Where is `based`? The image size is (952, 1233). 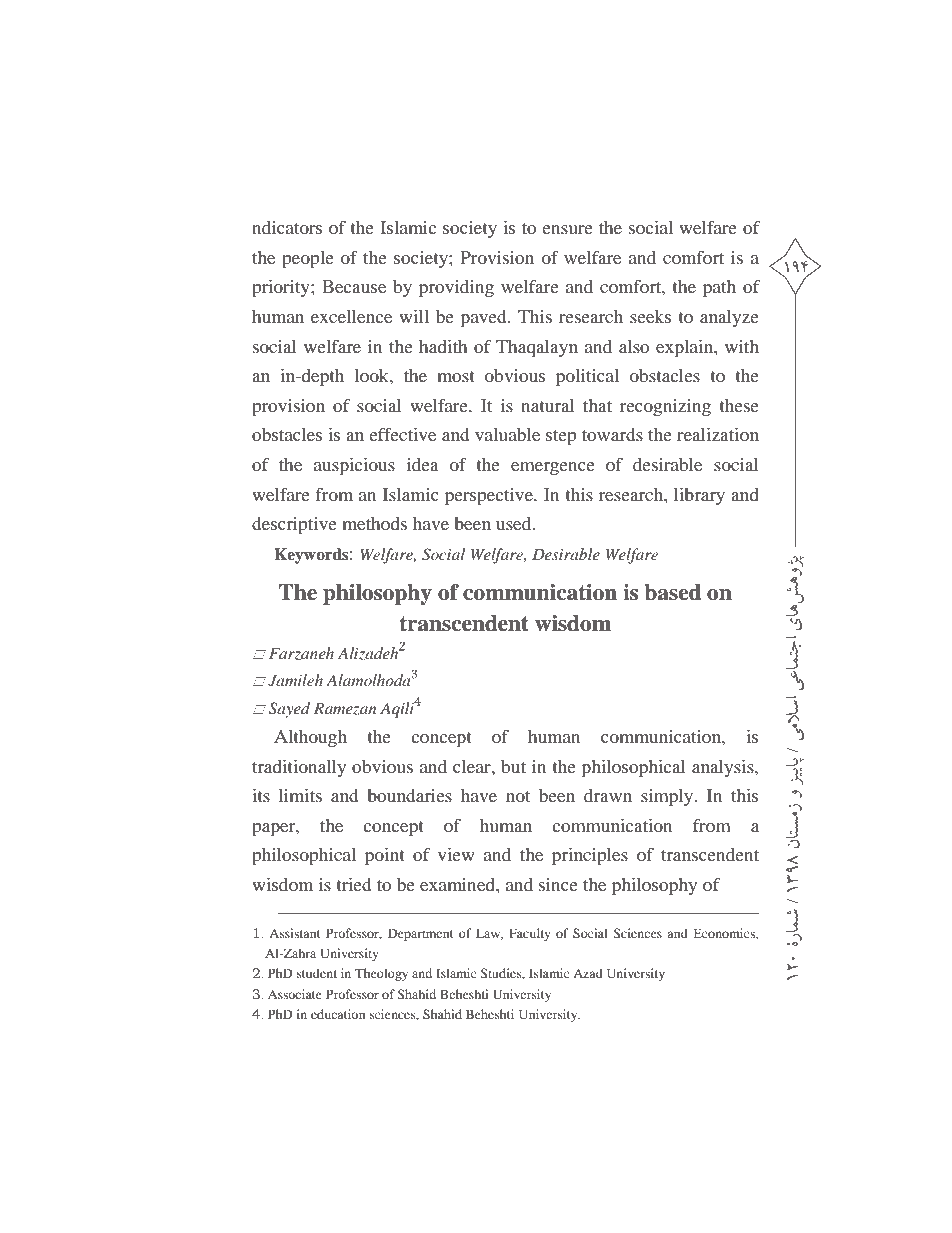
based is located at coordinates (672, 592).
